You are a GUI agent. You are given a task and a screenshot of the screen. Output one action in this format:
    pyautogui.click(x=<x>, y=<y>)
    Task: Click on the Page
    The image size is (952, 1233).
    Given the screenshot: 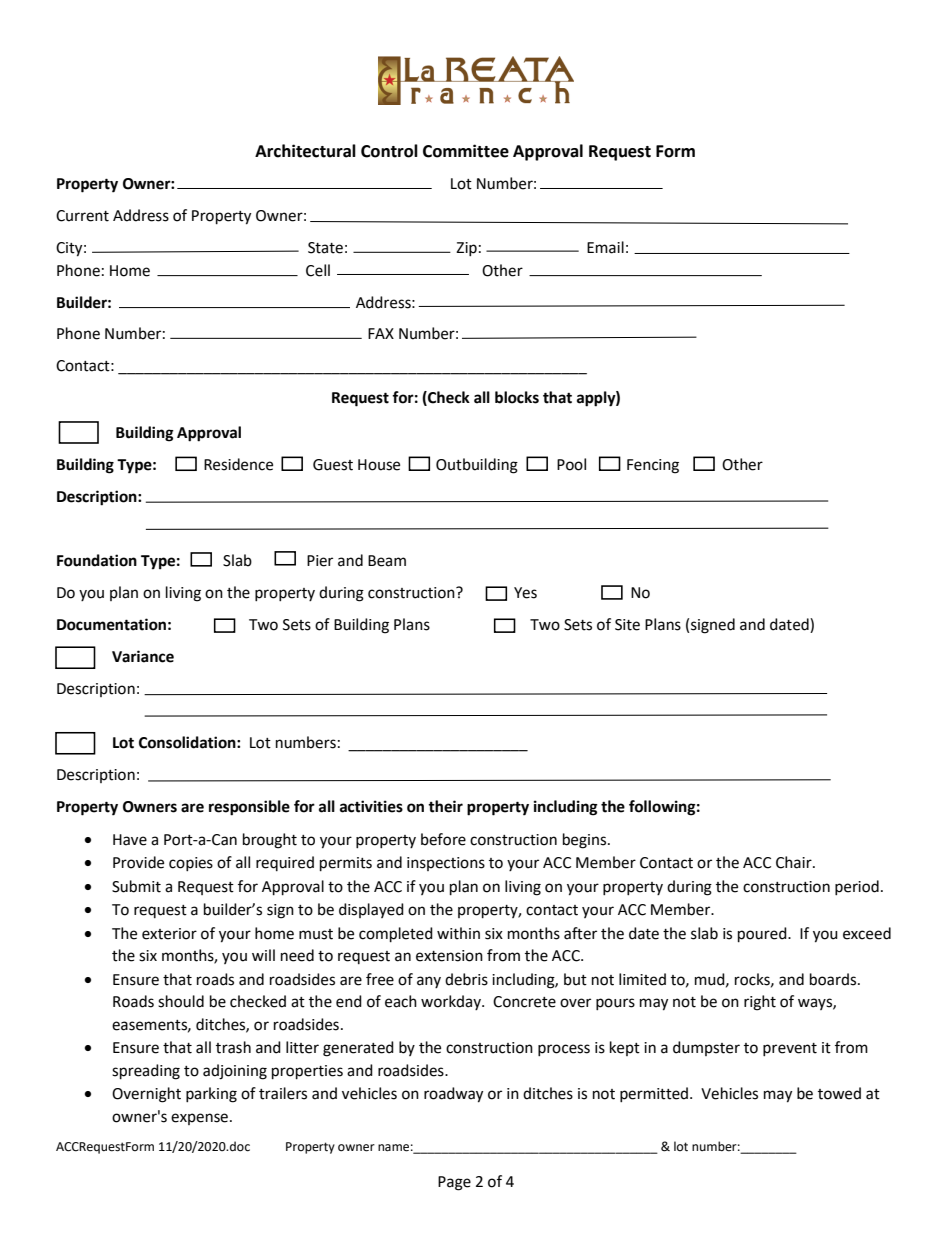 What is the action you would take?
    pyautogui.click(x=454, y=1183)
